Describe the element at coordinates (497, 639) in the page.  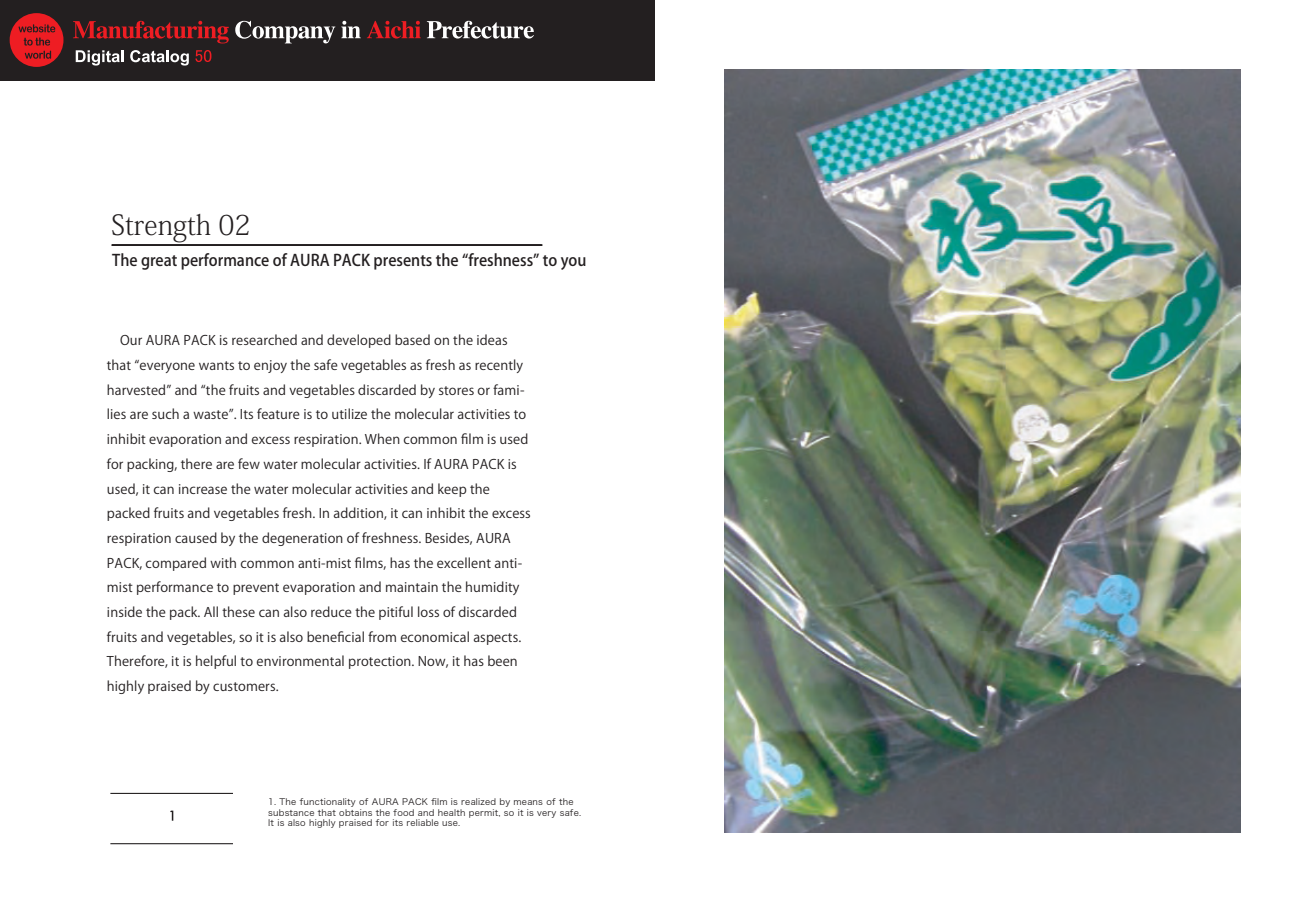
I see `aspects` at that location.
